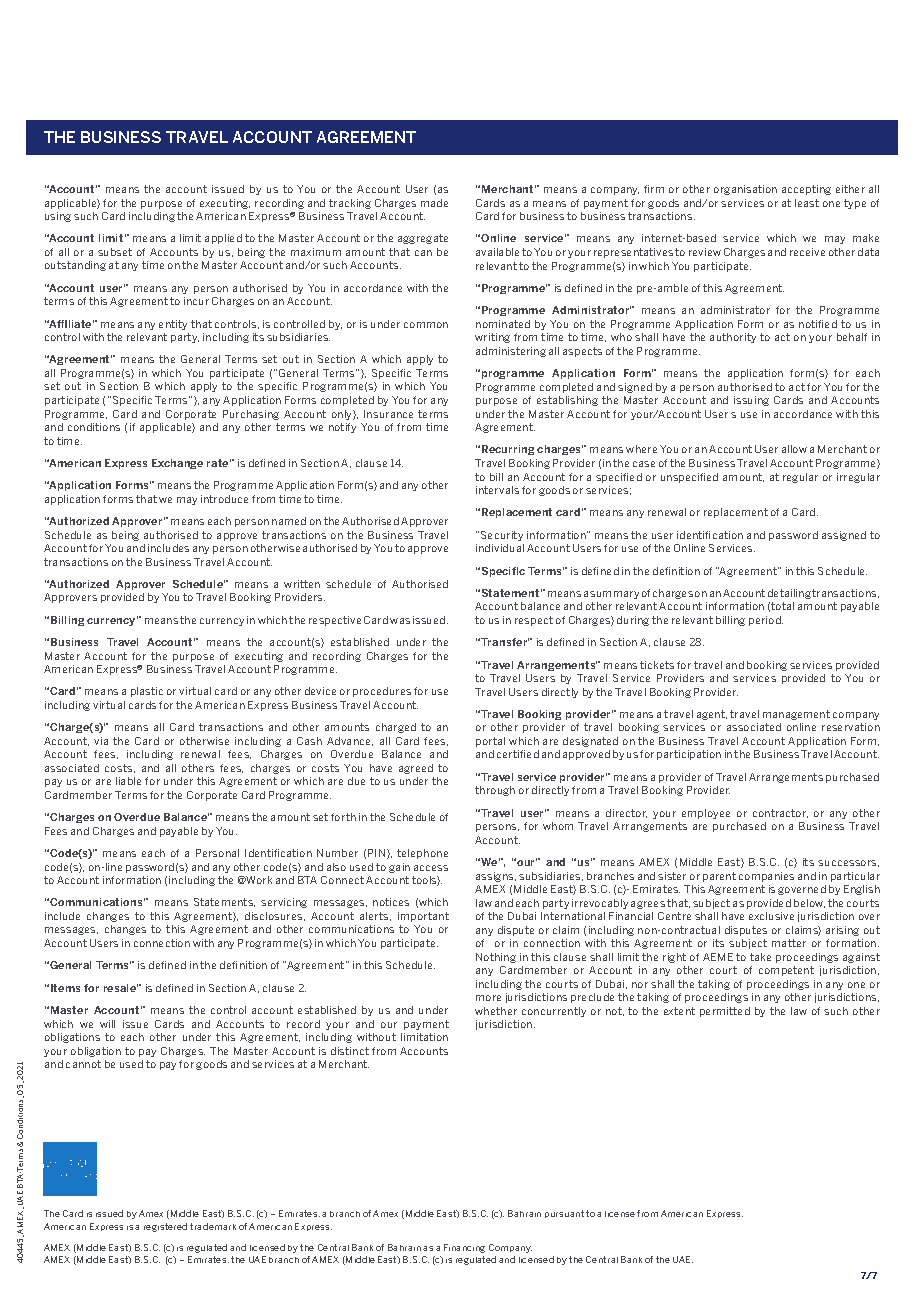 This document has height=1308, width=924. What do you see at coordinates (745, 190) in the document?
I see `organisation` at bounding box center [745, 190].
